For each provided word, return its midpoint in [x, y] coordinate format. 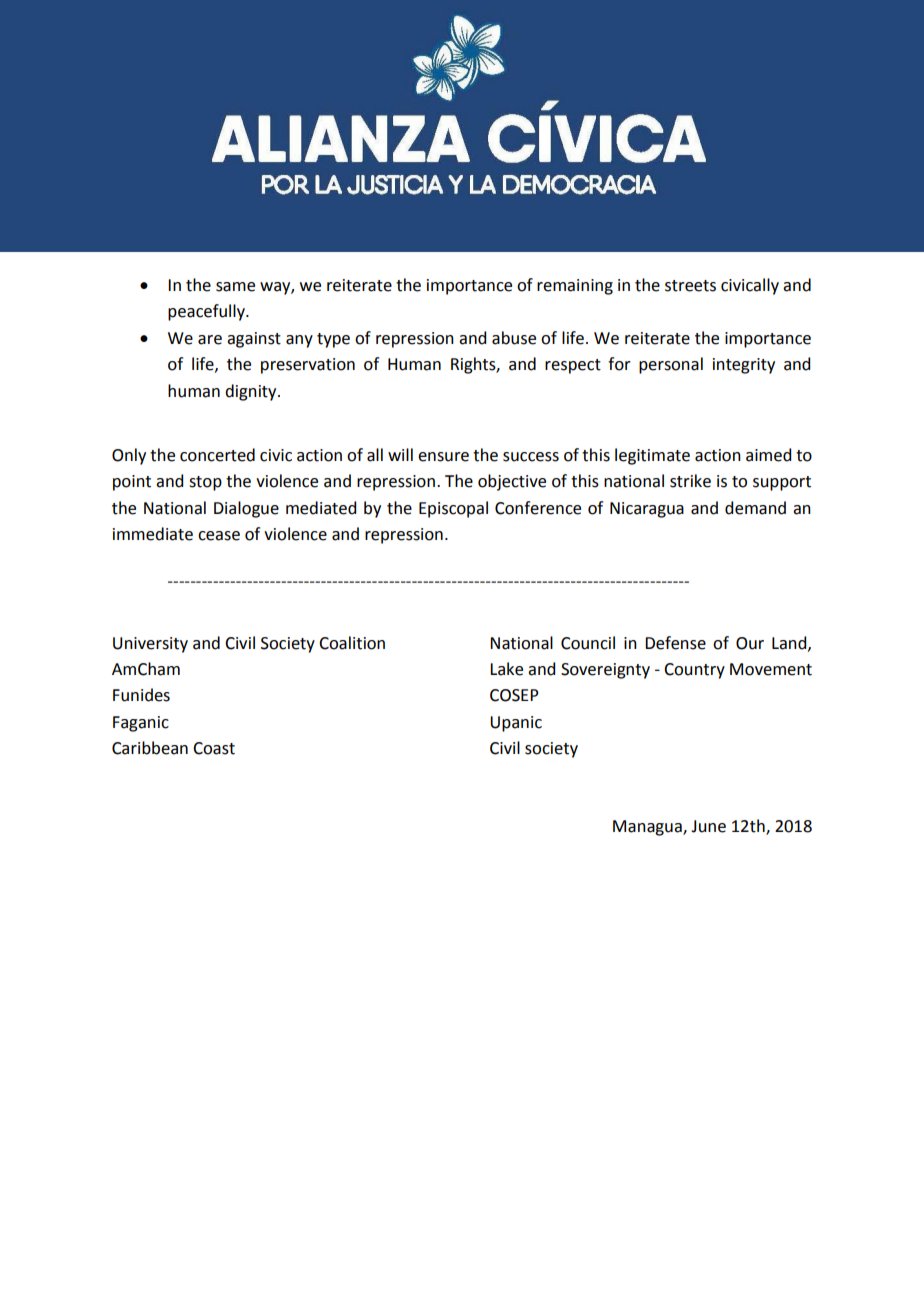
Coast [214, 748]
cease [219, 536]
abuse [514, 338]
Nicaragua [647, 510]
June [708, 826]
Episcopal [453, 509]
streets [690, 286]
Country [694, 671]
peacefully [207, 312]
